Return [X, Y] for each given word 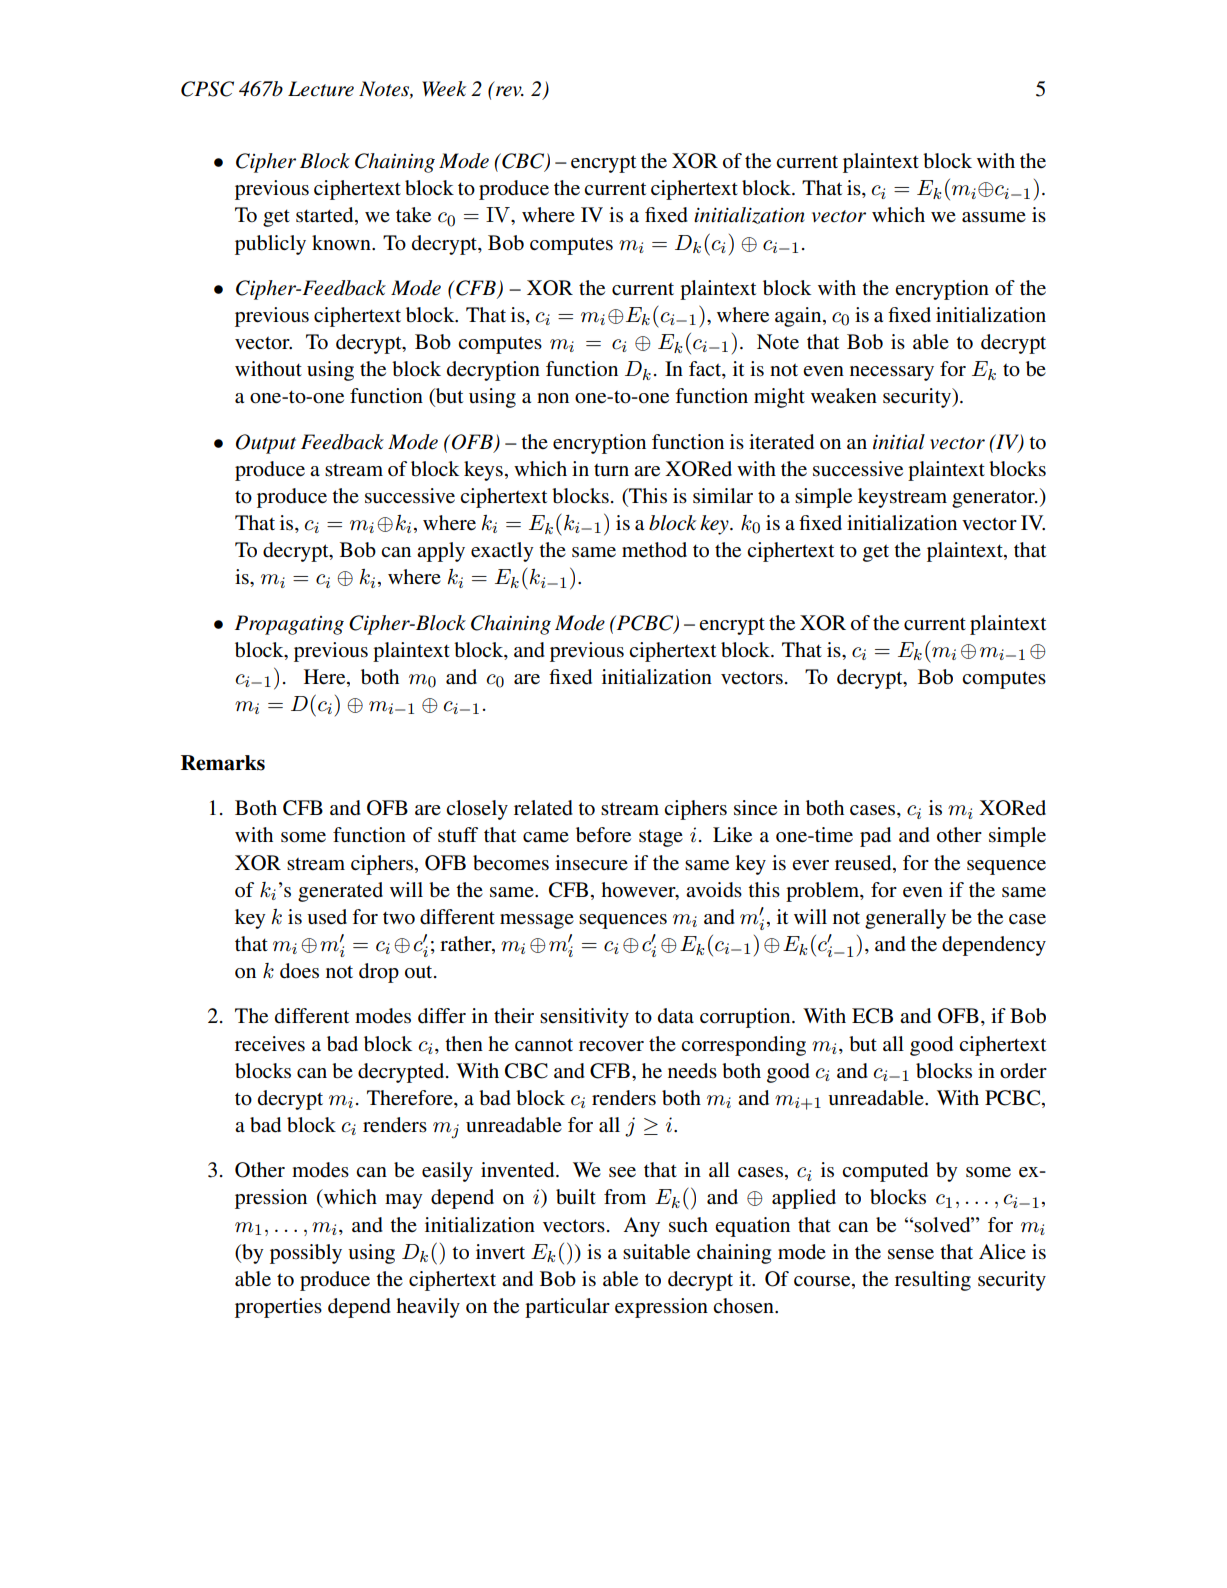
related [543, 808]
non [553, 398]
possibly [306, 1254]
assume [994, 217]
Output [266, 444]
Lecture [321, 89]
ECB [872, 1016]
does [299, 971]
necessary [892, 373]
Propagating [289, 625]
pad [875, 837]
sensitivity [584, 1018]
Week [444, 89]
